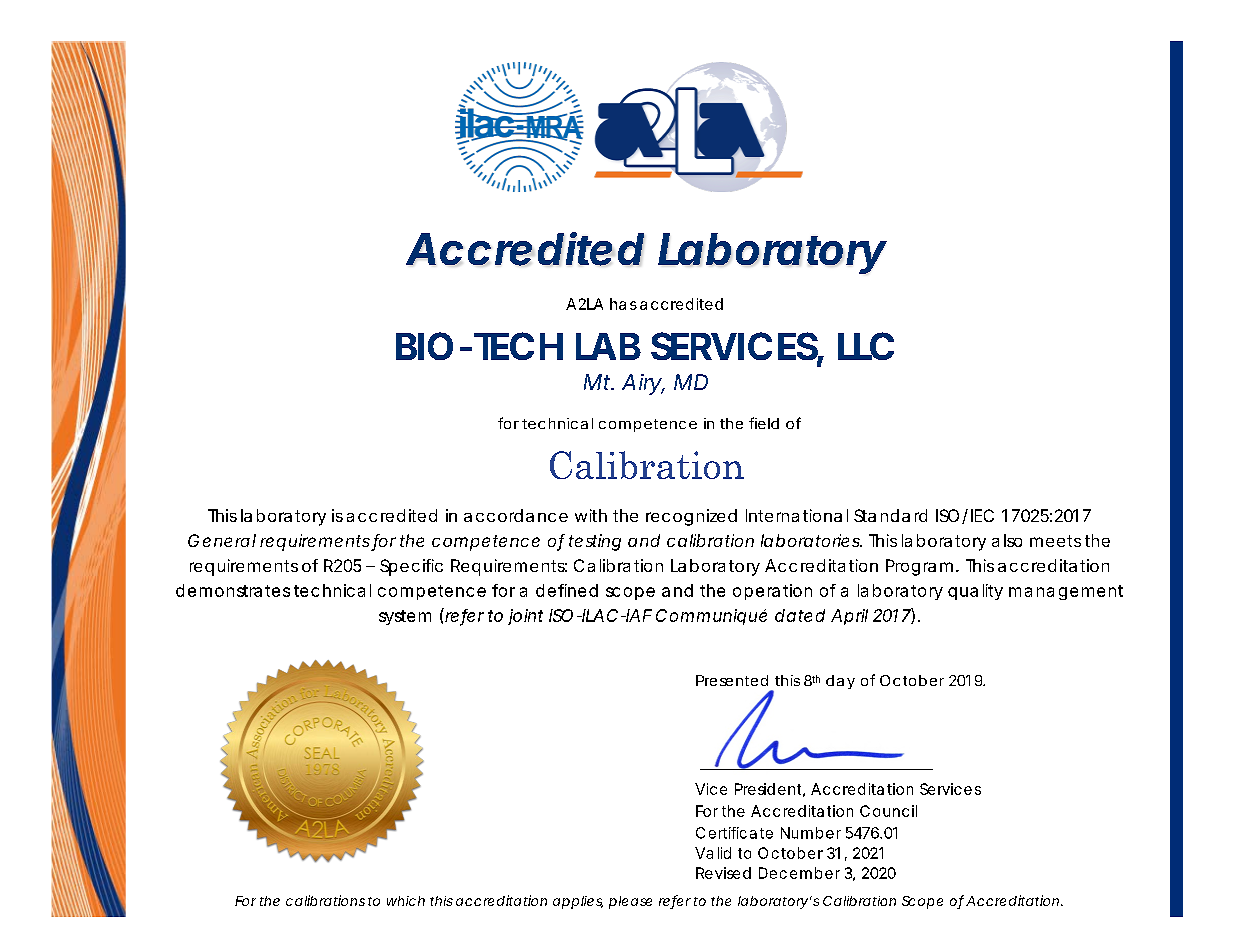  What do you see at coordinates (406, 901) in the page?
I see `which` at bounding box center [406, 901].
